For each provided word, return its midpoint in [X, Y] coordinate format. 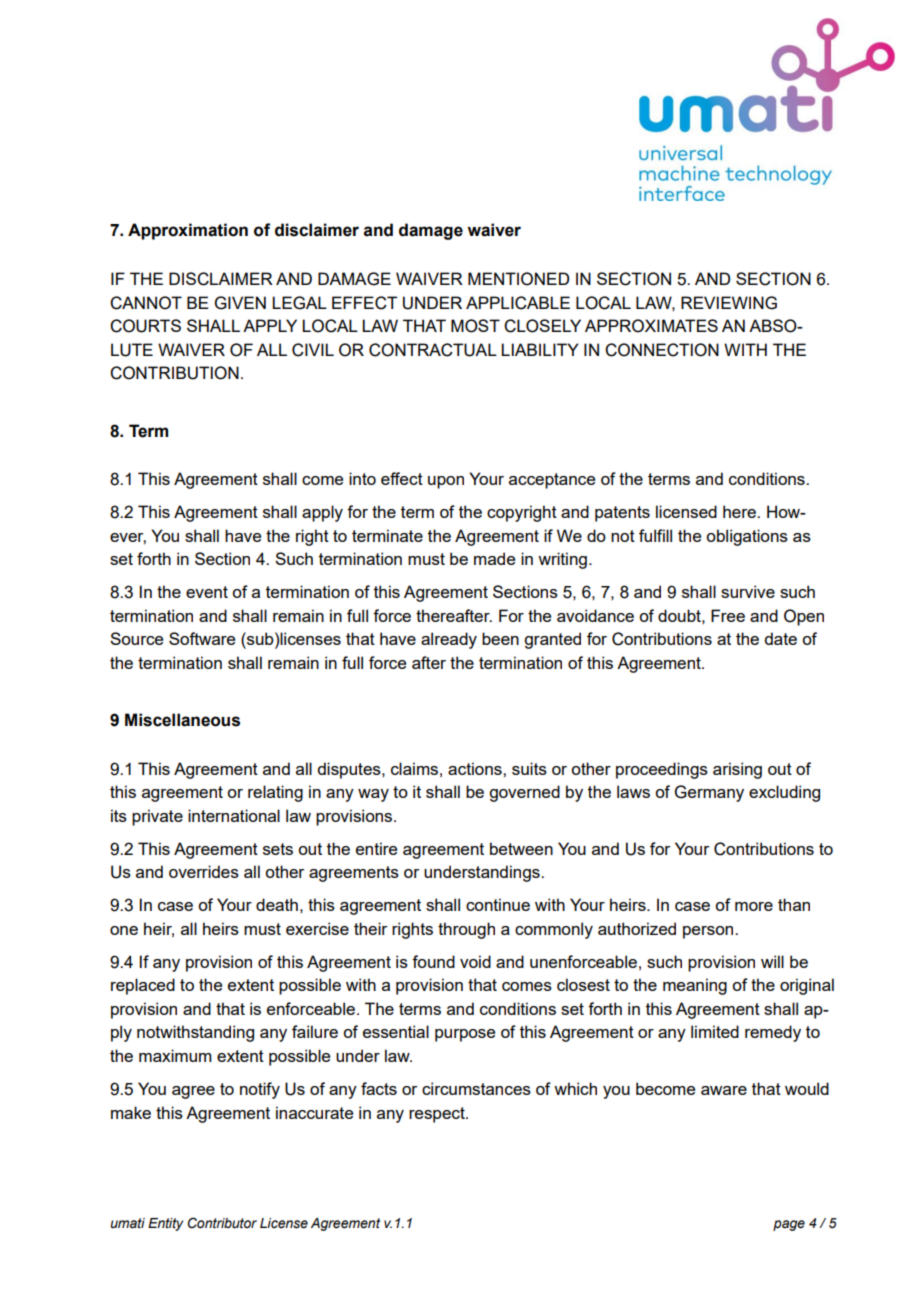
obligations [747, 537]
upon [446, 482]
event [207, 592]
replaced [143, 986]
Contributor [222, 1223]
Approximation [188, 231]
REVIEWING [729, 303]
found [433, 961]
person [709, 932]
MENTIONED [518, 279]
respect [438, 1115]
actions [476, 768]
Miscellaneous [182, 720]
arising [737, 770]
